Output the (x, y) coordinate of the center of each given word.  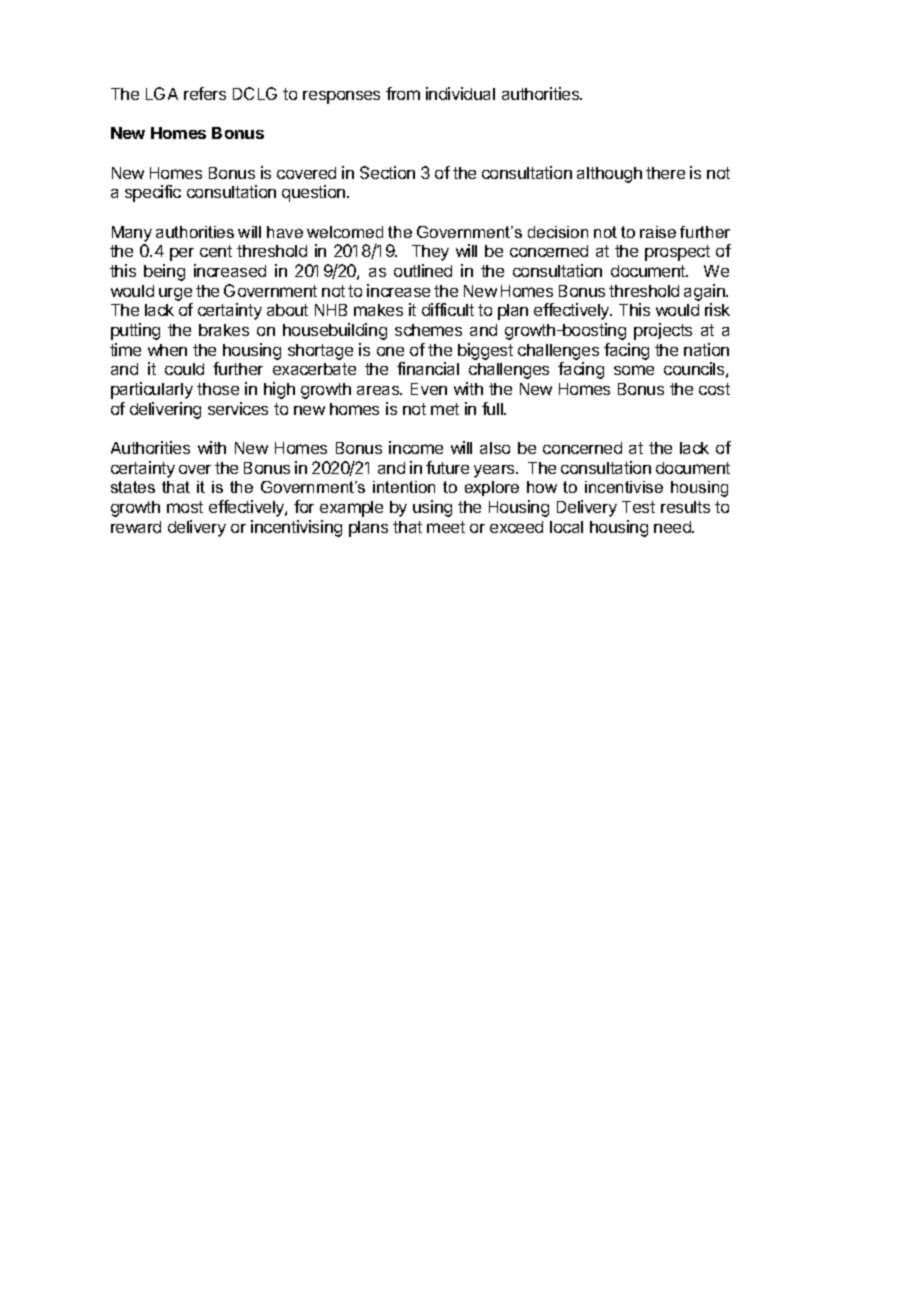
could (184, 369)
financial (428, 368)
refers (205, 93)
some (634, 370)
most (185, 507)
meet (446, 527)
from (403, 93)
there (665, 173)
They (430, 253)
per (182, 254)
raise (658, 232)
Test (638, 507)
